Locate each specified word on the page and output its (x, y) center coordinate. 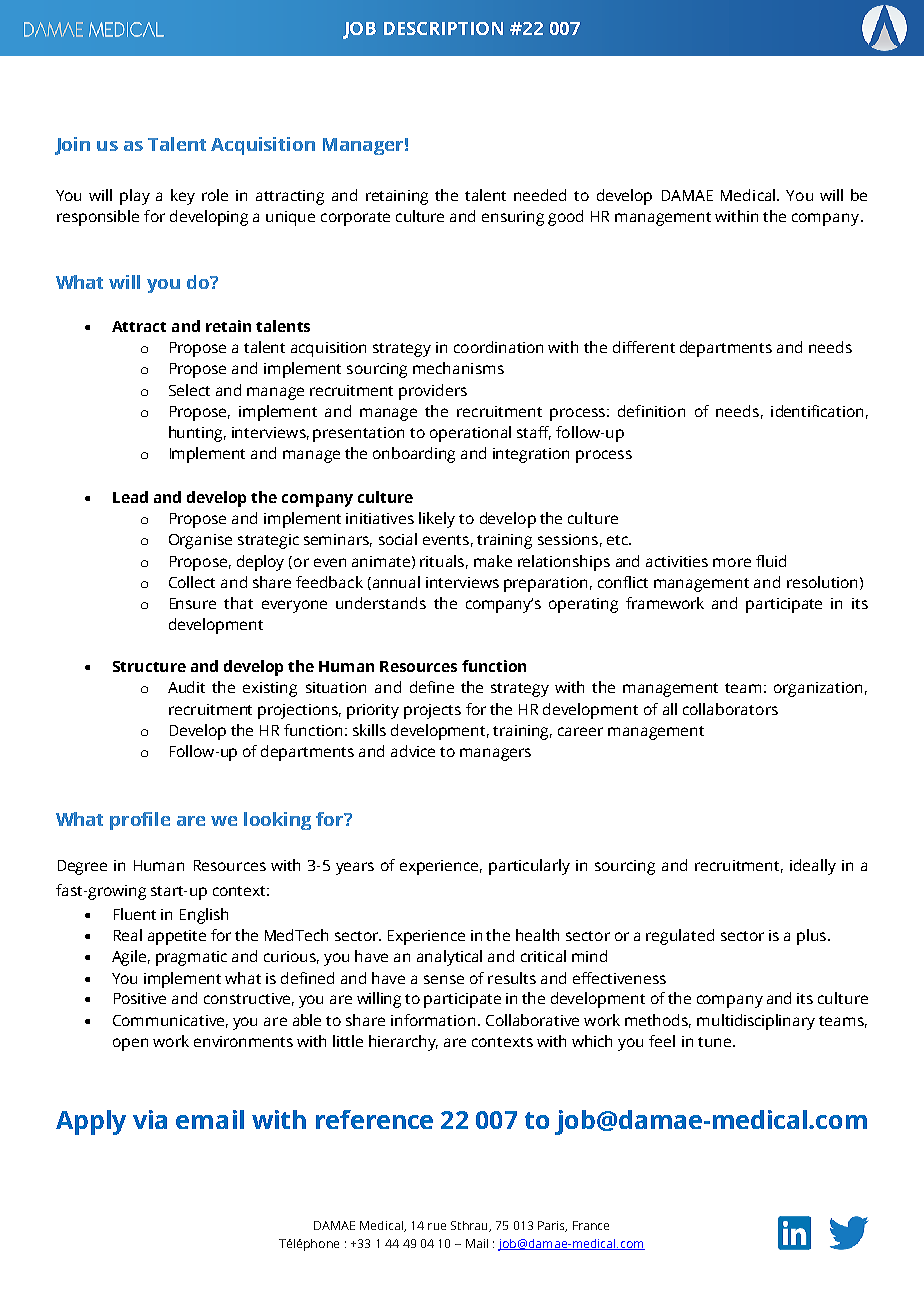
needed (540, 195)
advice (413, 751)
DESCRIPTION (443, 28)
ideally (813, 867)
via (150, 1119)
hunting (197, 434)
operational (470, 434)
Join (72, 146)
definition (651, 411)
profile (140, 821)
